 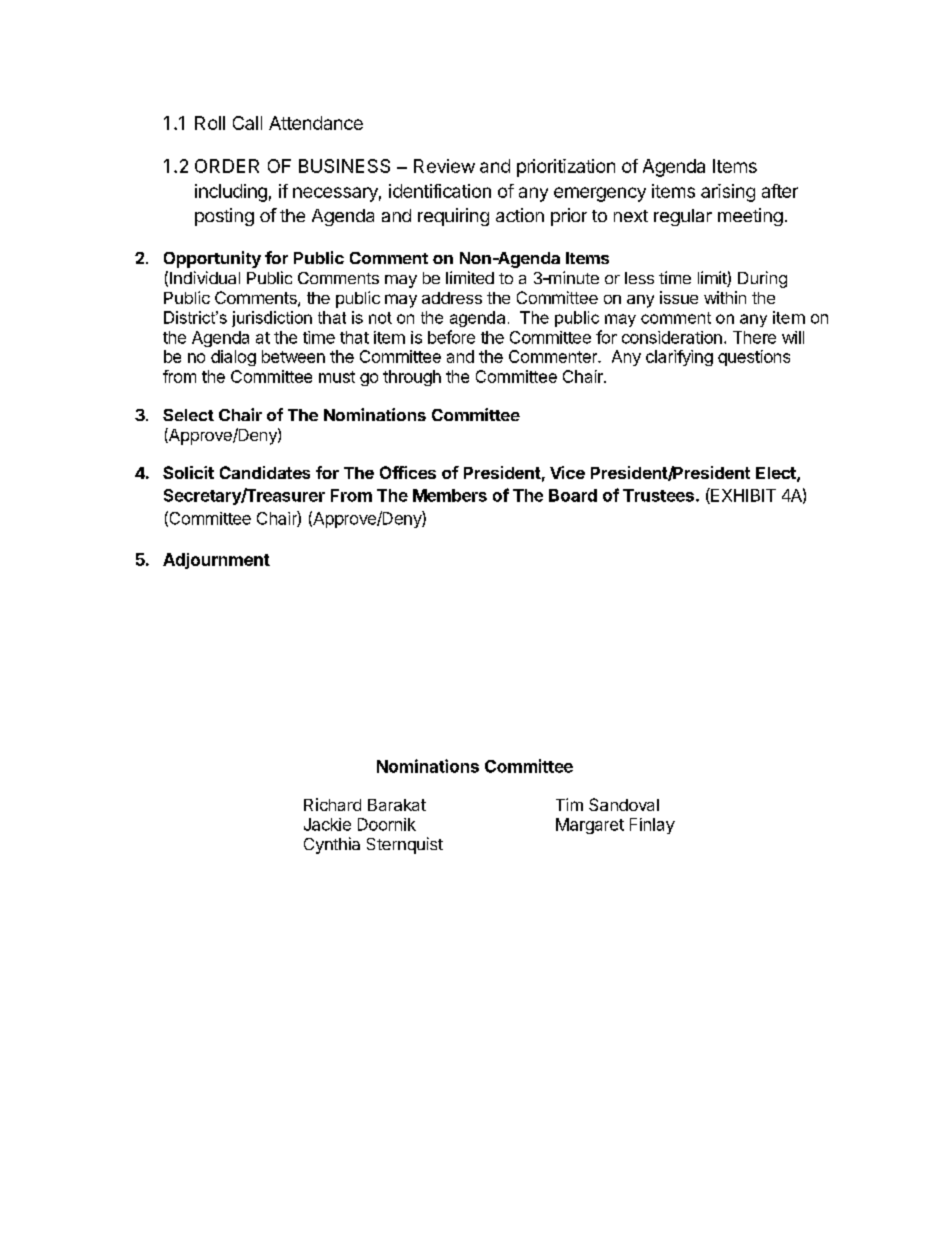 I want to click on EXHIBIT, so click(x=742, y=496).
